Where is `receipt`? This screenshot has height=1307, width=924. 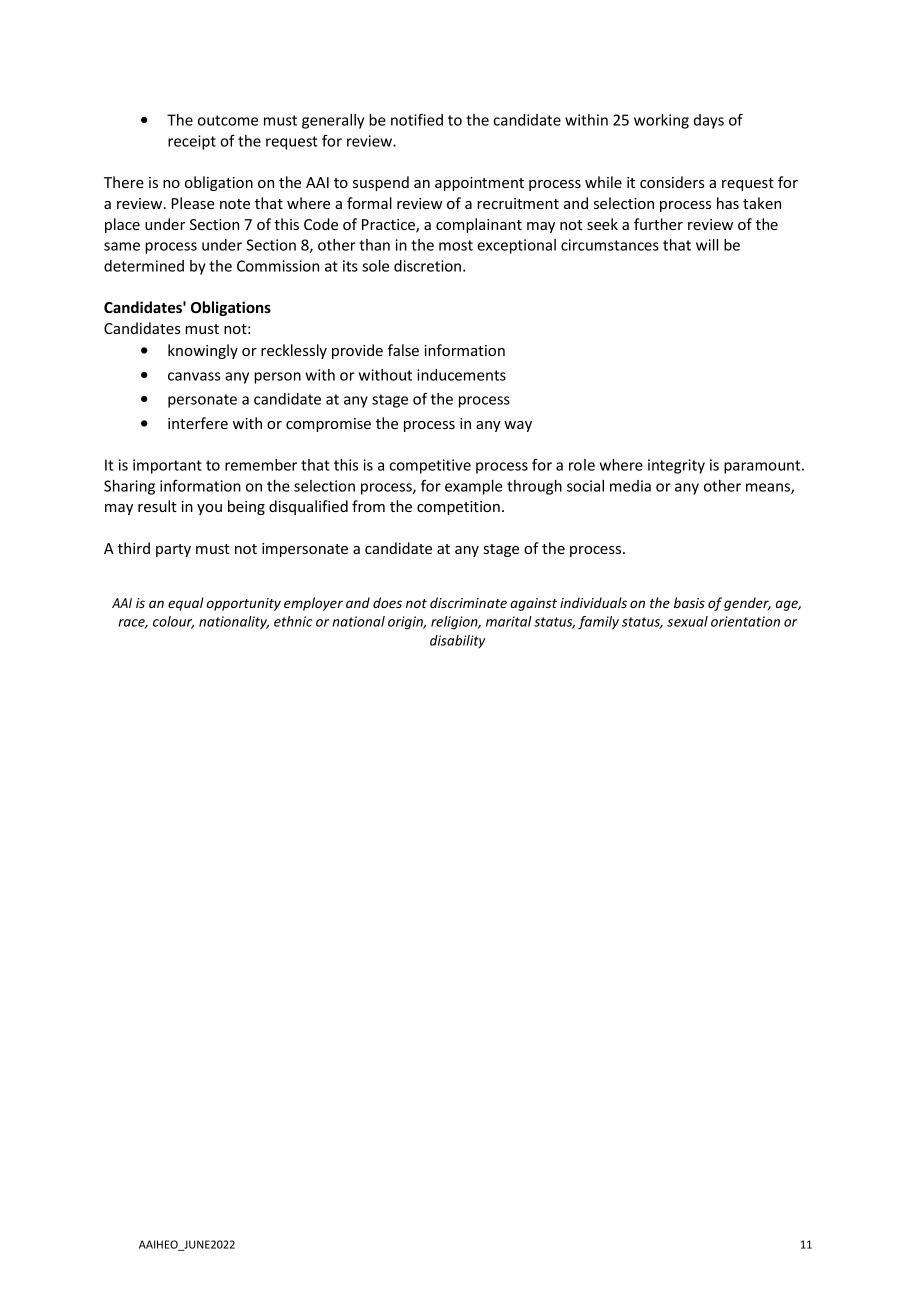
receipt is located at coordinates (192, 142).
